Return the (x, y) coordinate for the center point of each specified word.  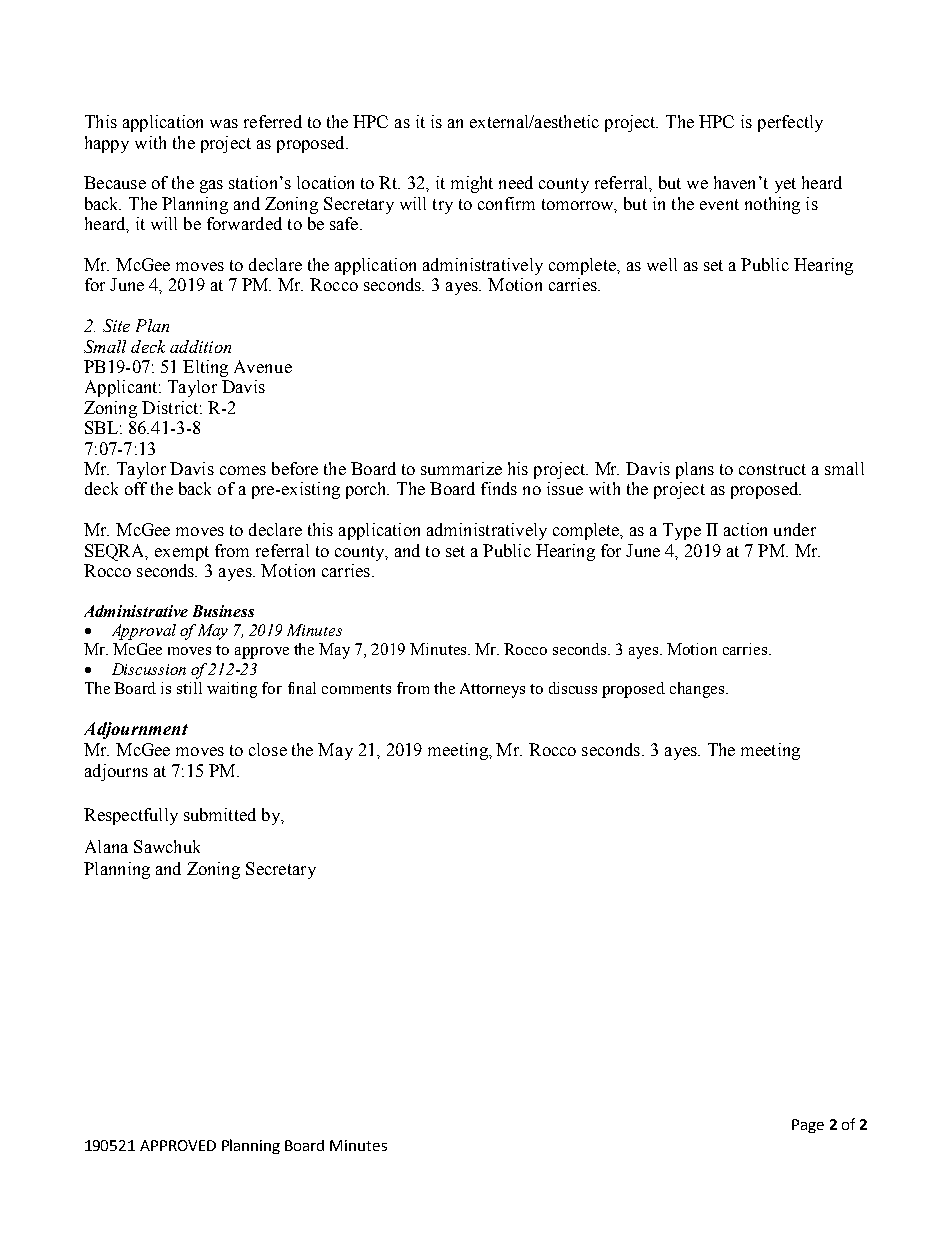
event (719, 204)
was (224, 123)
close (268, 749)
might (472, 184)
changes (697, 690)
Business (223, 611)
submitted (220, 814)
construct (772, 469)
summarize (461, 468)
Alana (106, 846)
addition (200, 346)
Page (808, 1126)
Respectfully (131, 816)
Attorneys (492, 690)
